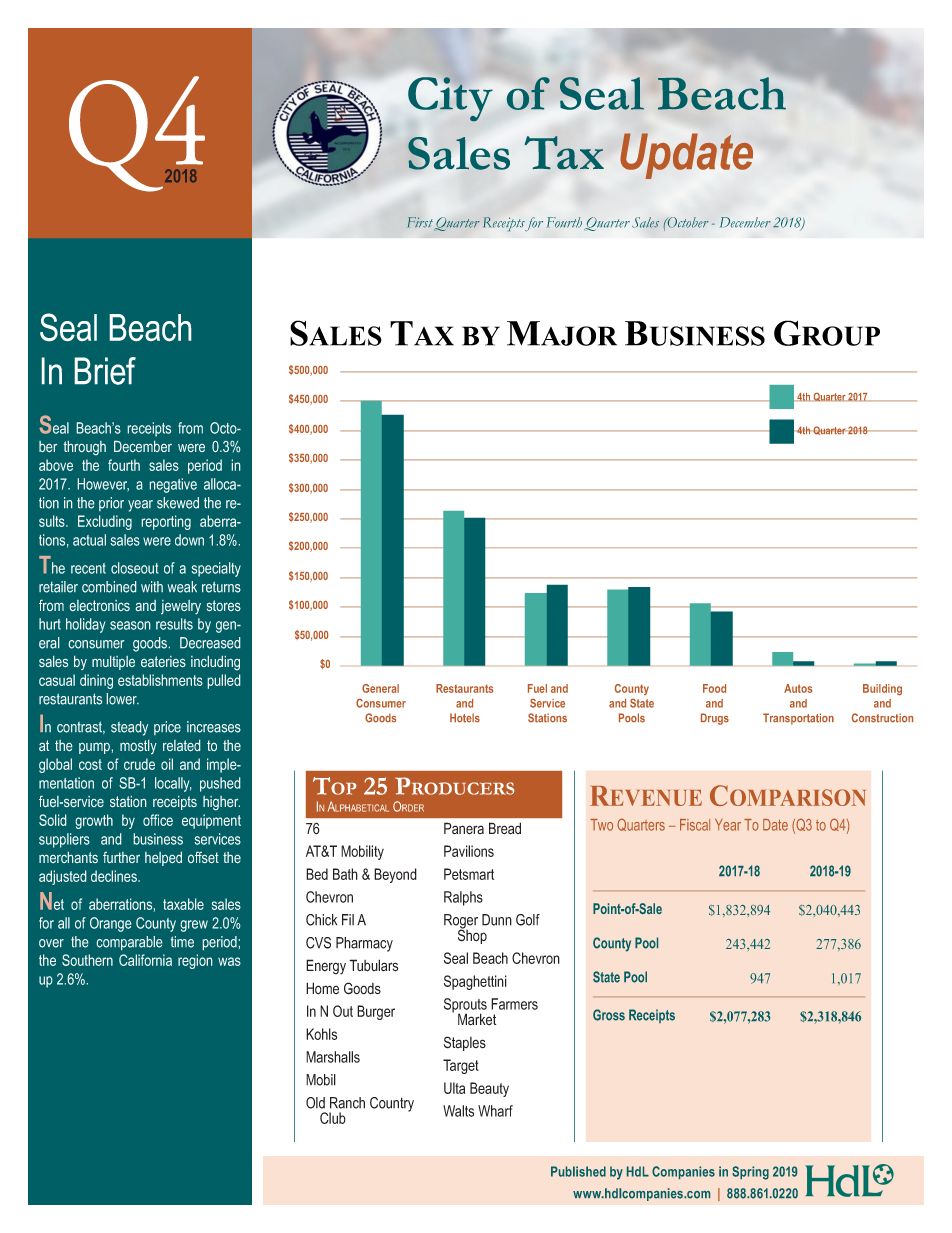 Image resolution: width=952 pixels, height=1233 pixels. Describe the element at coordinates (495, 1111) in the document. I see `Wharf` at that location.
